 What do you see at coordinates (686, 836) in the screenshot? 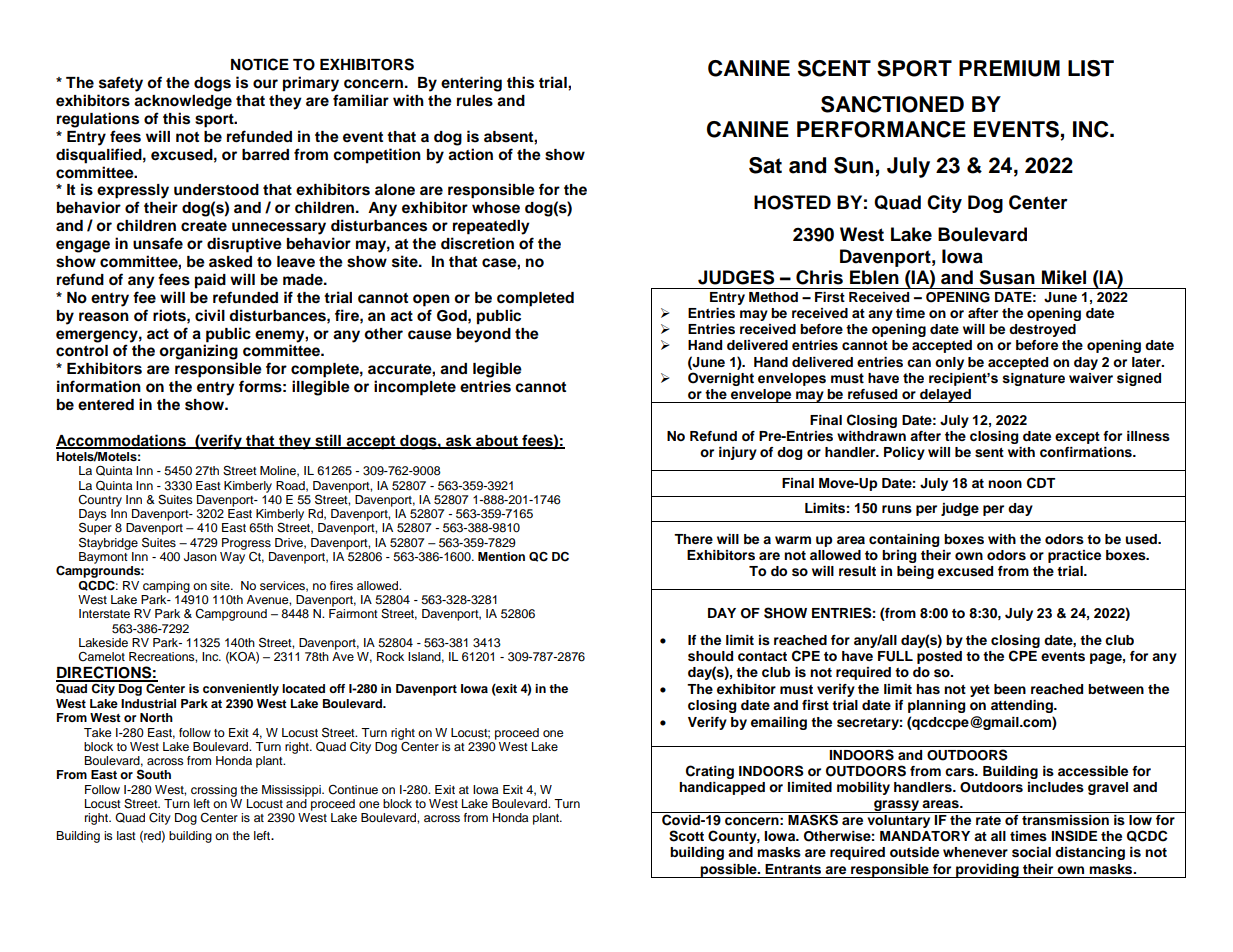
I see `Scott` at bounding box center [686, 836].
